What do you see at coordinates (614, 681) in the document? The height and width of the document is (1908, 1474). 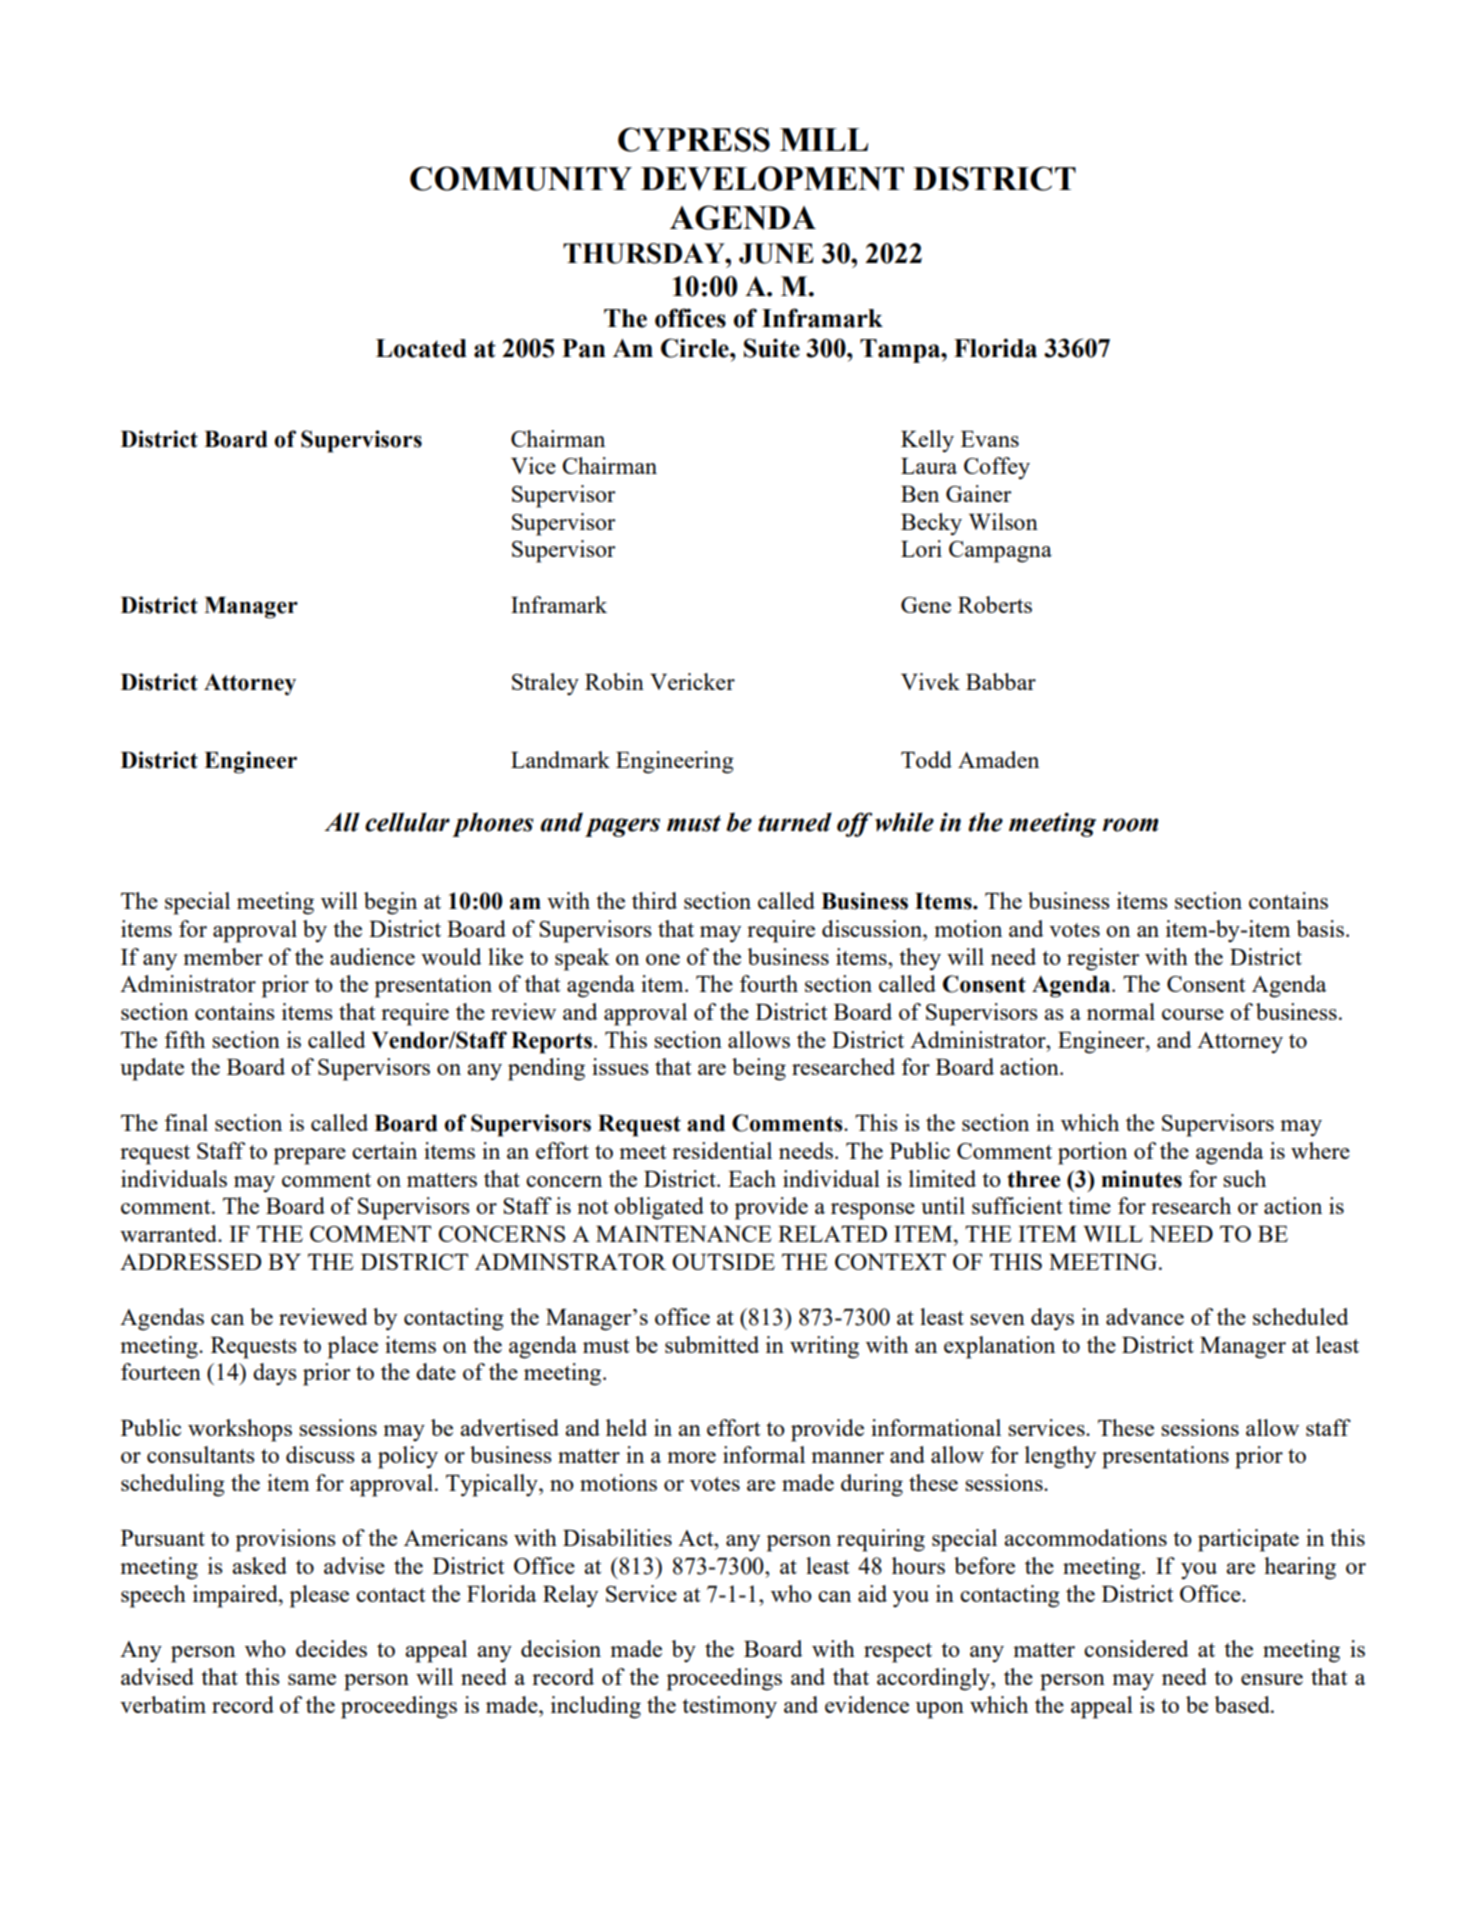 I see `Robin` at bounding box center [614, 681].
